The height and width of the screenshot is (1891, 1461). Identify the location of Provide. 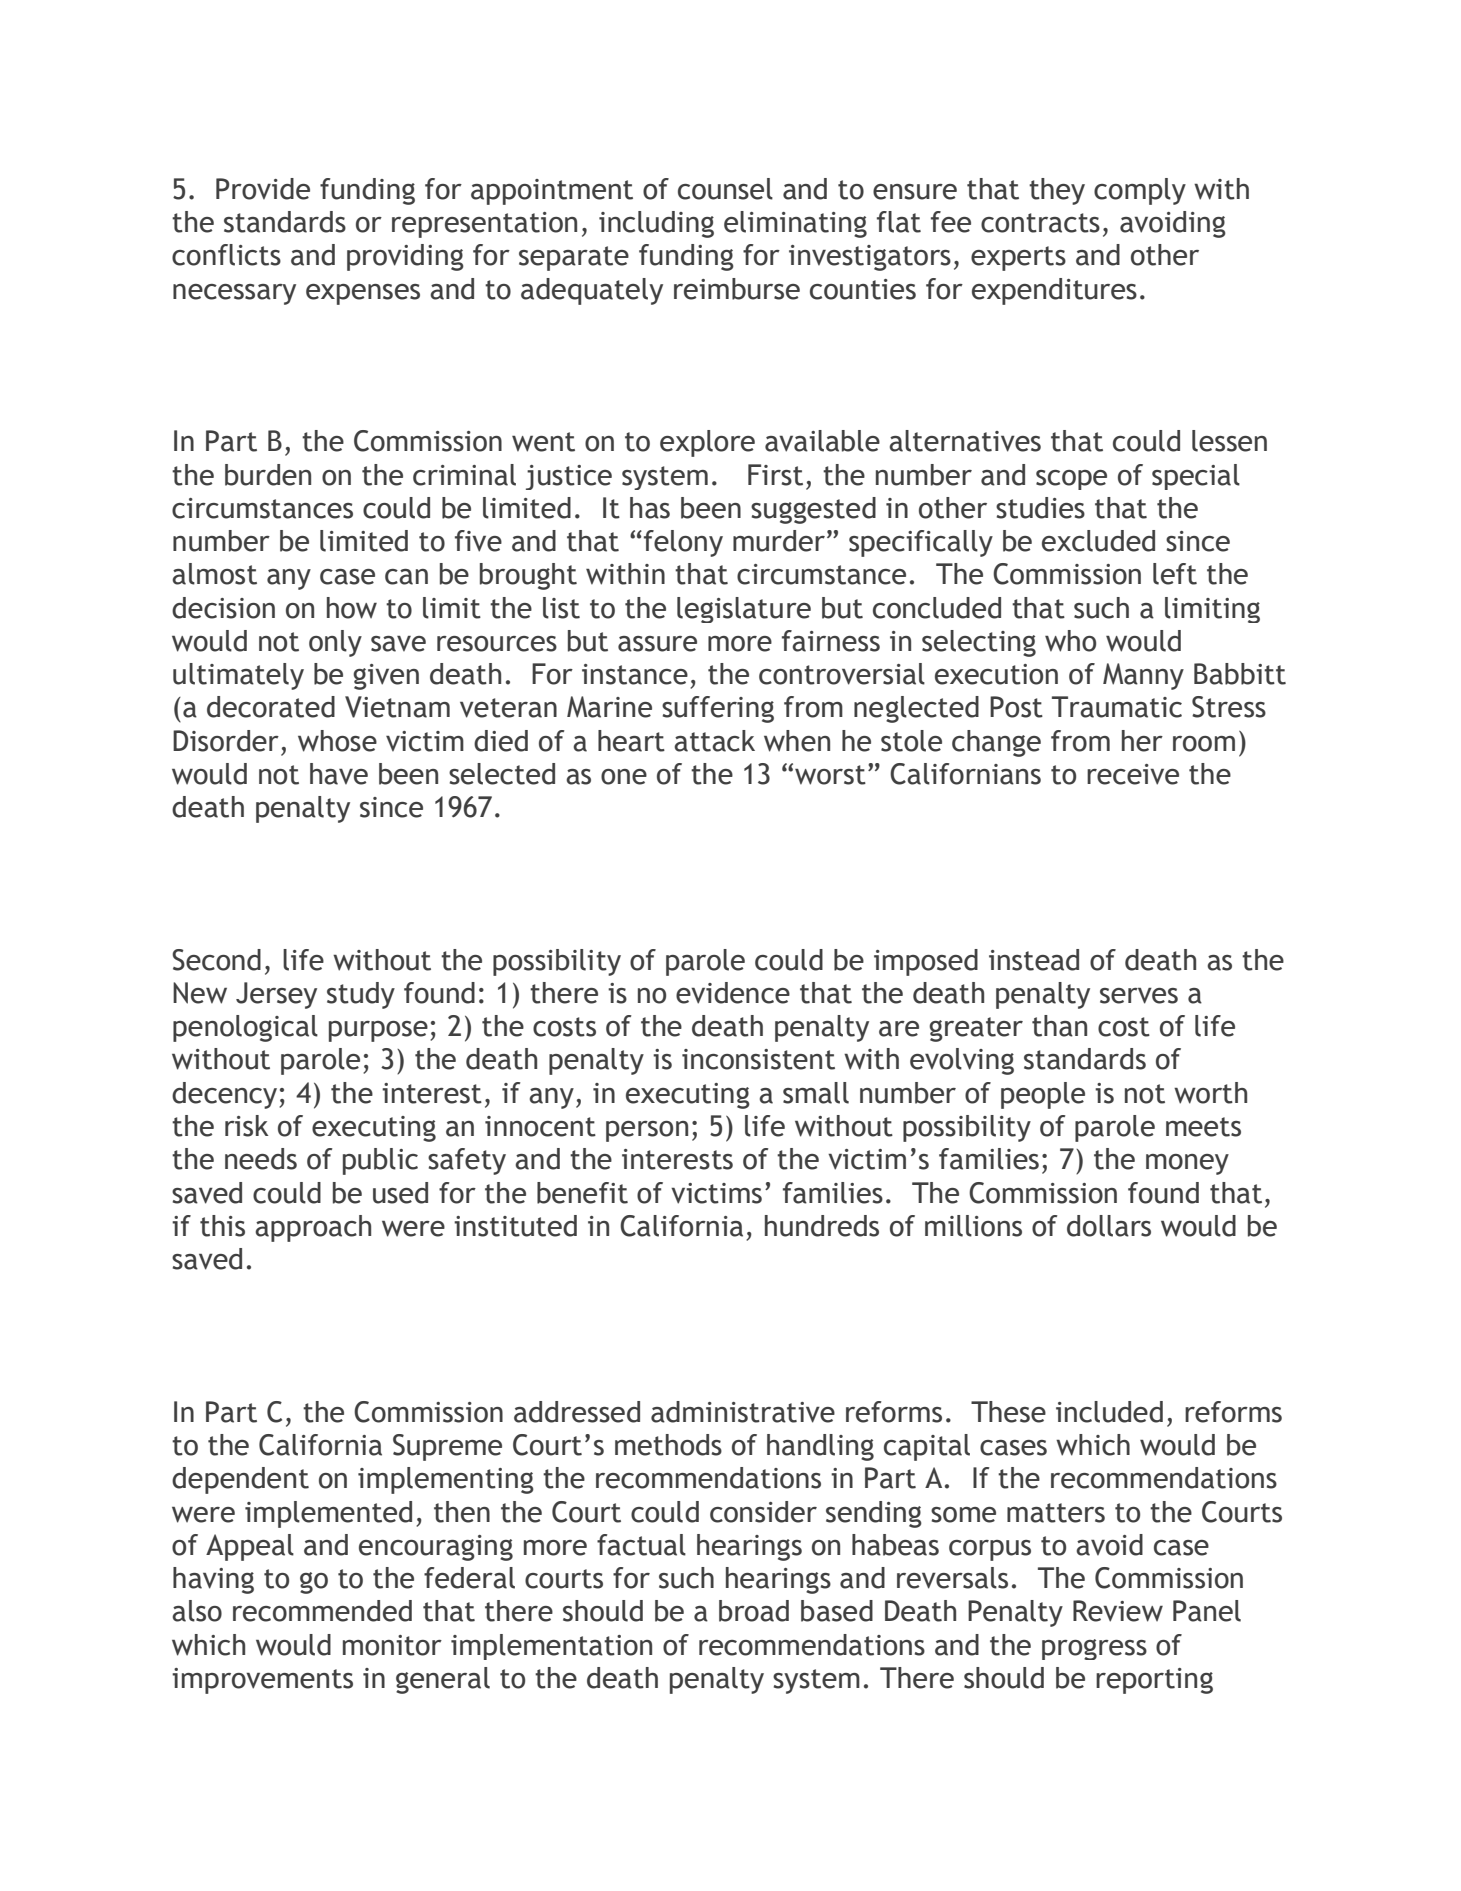
(263, 189).
